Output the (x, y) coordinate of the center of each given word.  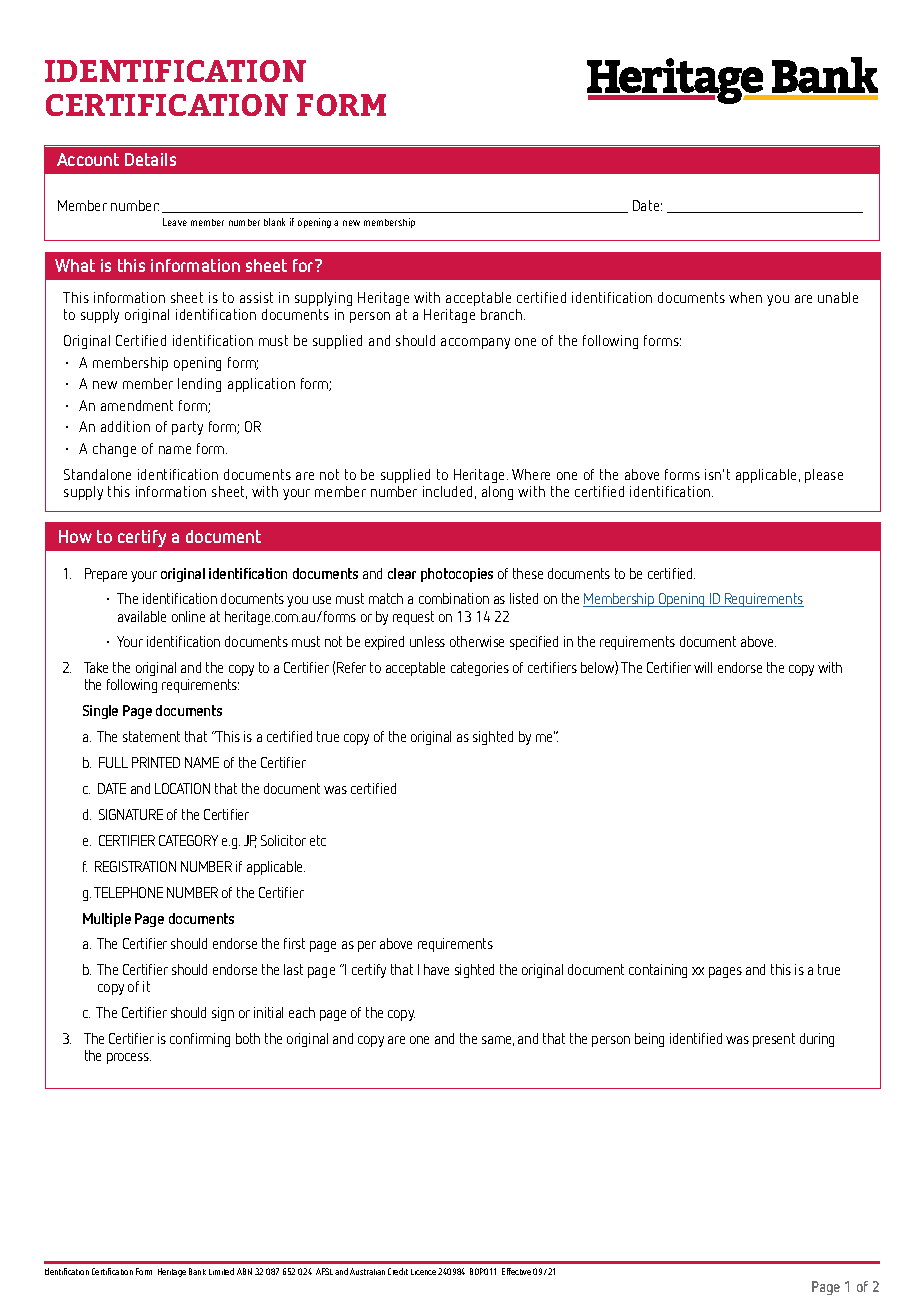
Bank (197, 1271)
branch (503, 314)
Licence (423, 1272)
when (745, 297)
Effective (516, 1271)
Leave (175, 222)
